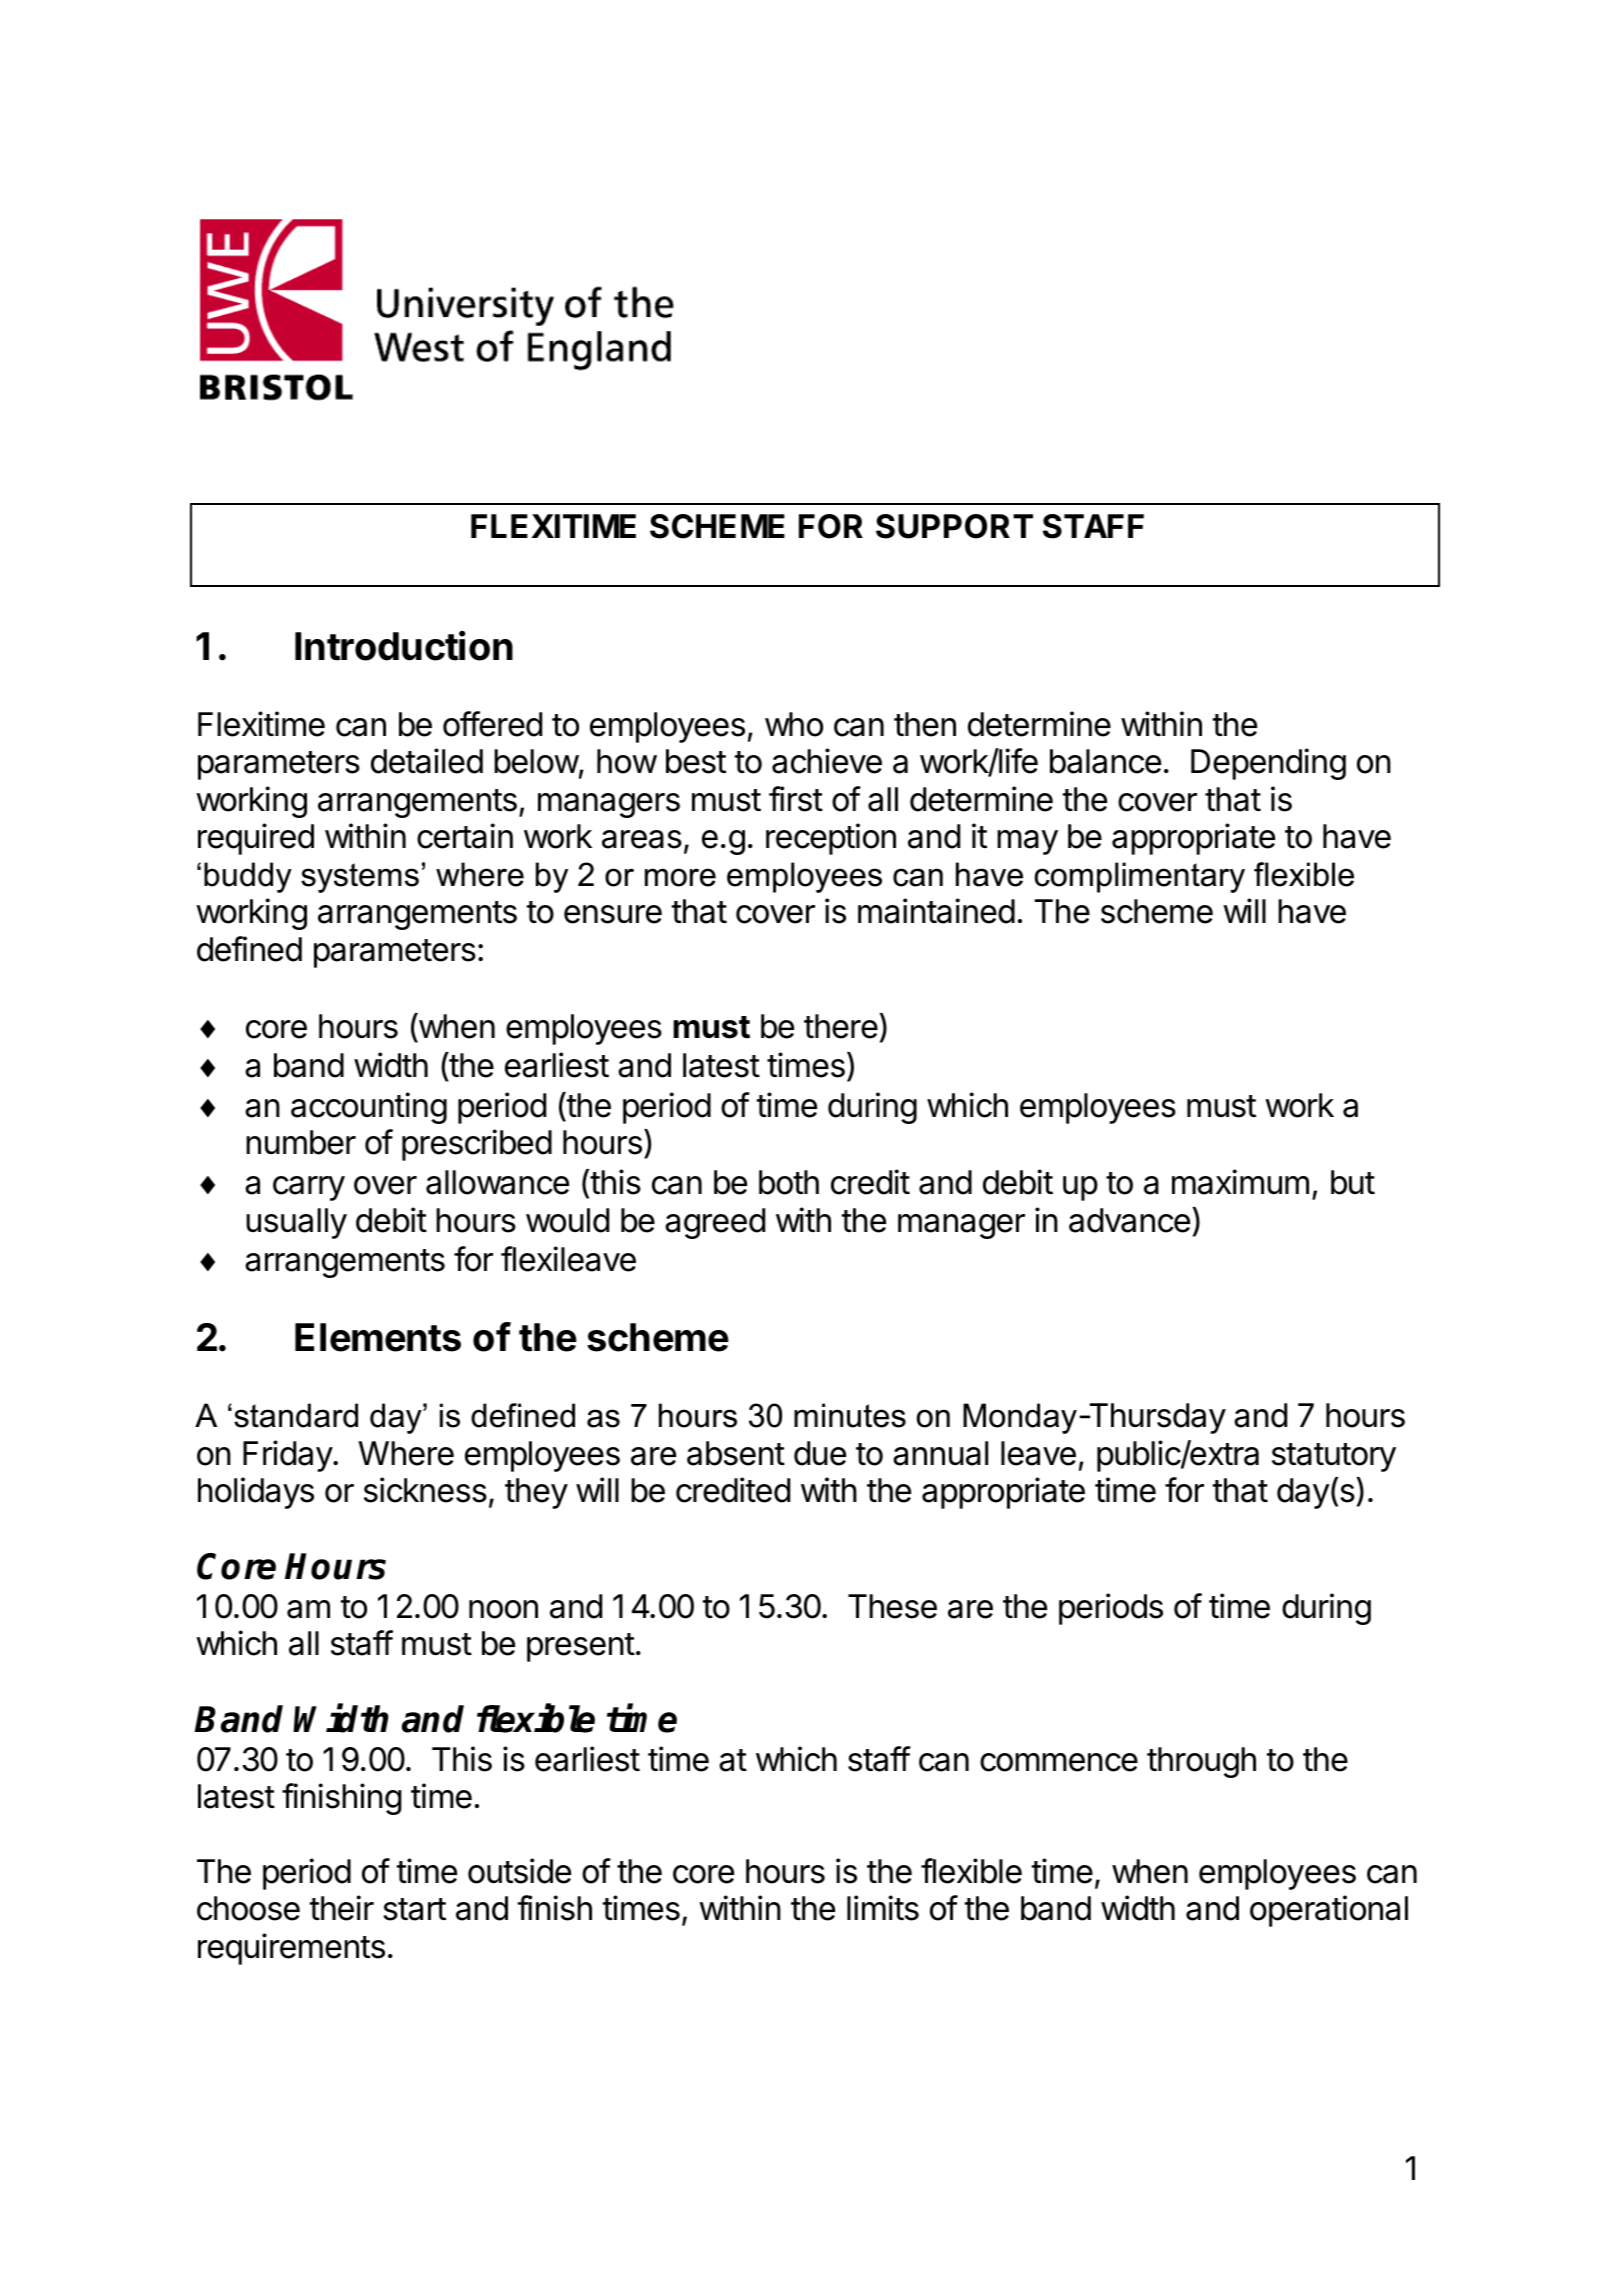 Image resolution: width=1616 pixels, height=2285 pixels. Describe the element at coordinates (1268, 764) in the document. I see `Depending` at that location.
